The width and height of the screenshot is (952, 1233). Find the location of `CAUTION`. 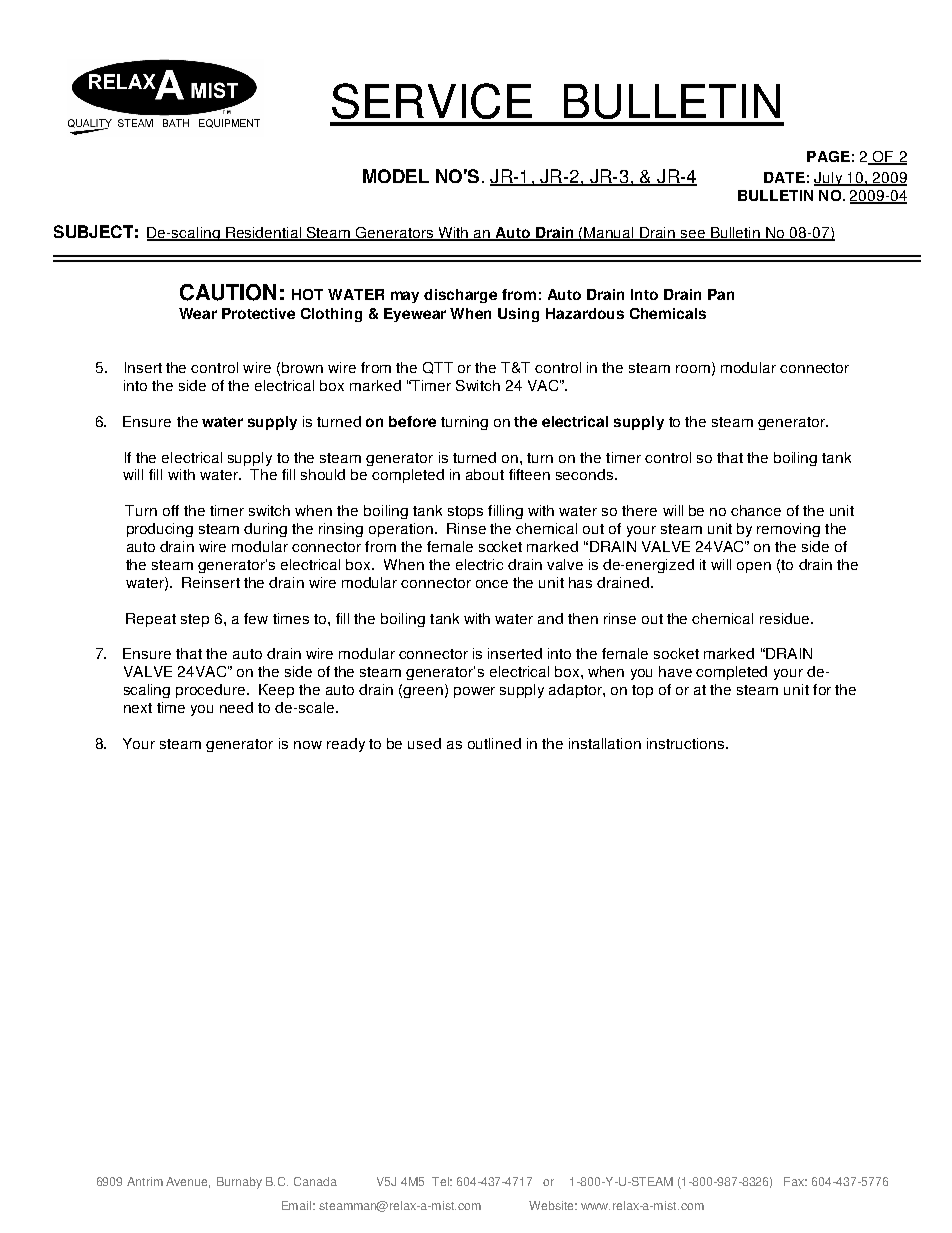

CAUTION is located at coordinates (228, 292).
